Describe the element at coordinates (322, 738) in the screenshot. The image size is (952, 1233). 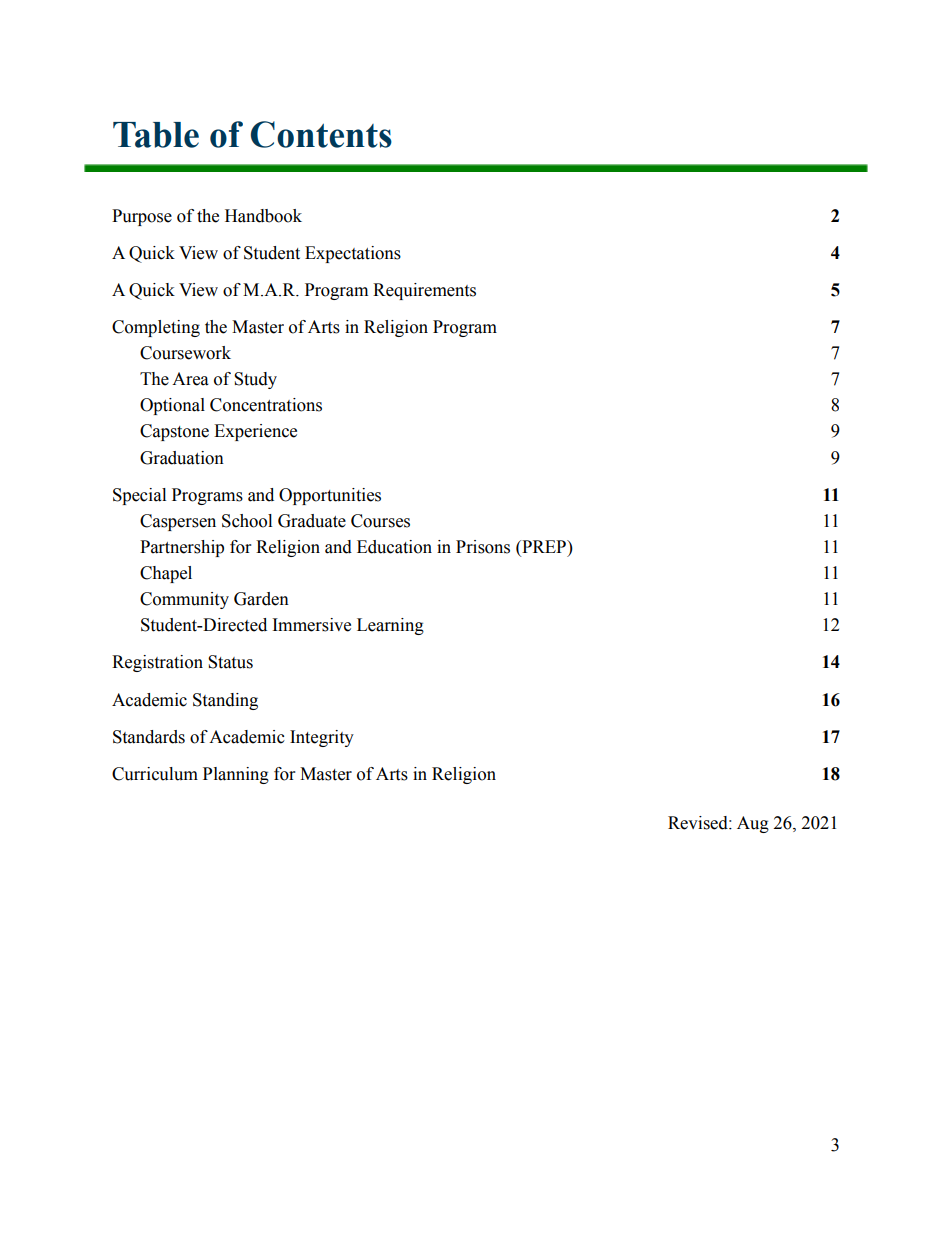
I see `Integrity` at that location.
